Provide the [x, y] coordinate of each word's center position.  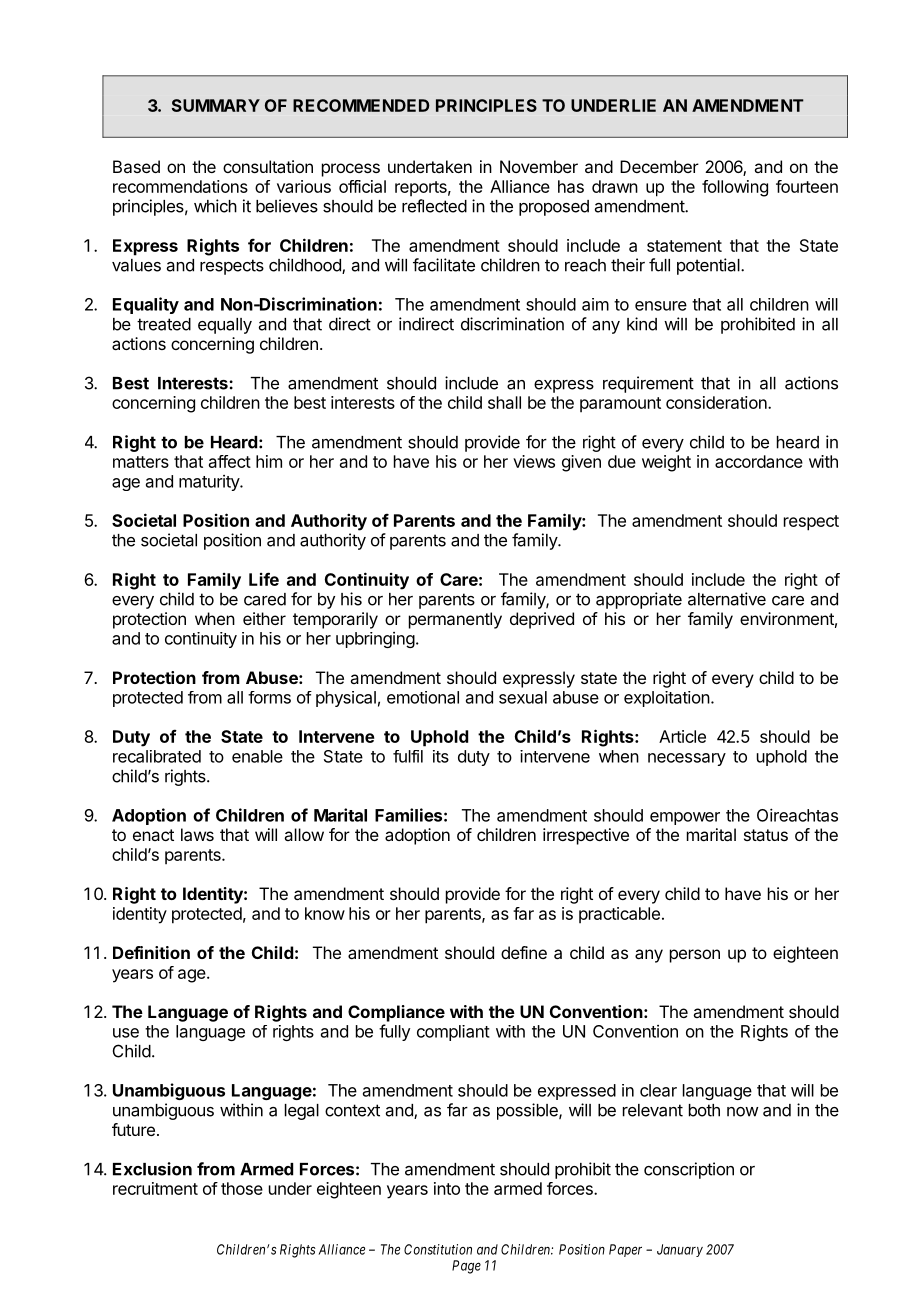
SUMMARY [216, 105]
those [242, 1188]
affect [230, 461]
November [539, 166]
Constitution [438, 1249]
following [735, 188]
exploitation [667, 699]
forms [269, 697]
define [524, 952]
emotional [423, 697]
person [695, 956]
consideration [716, 402]
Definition [151, 952]
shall [504, 402]
